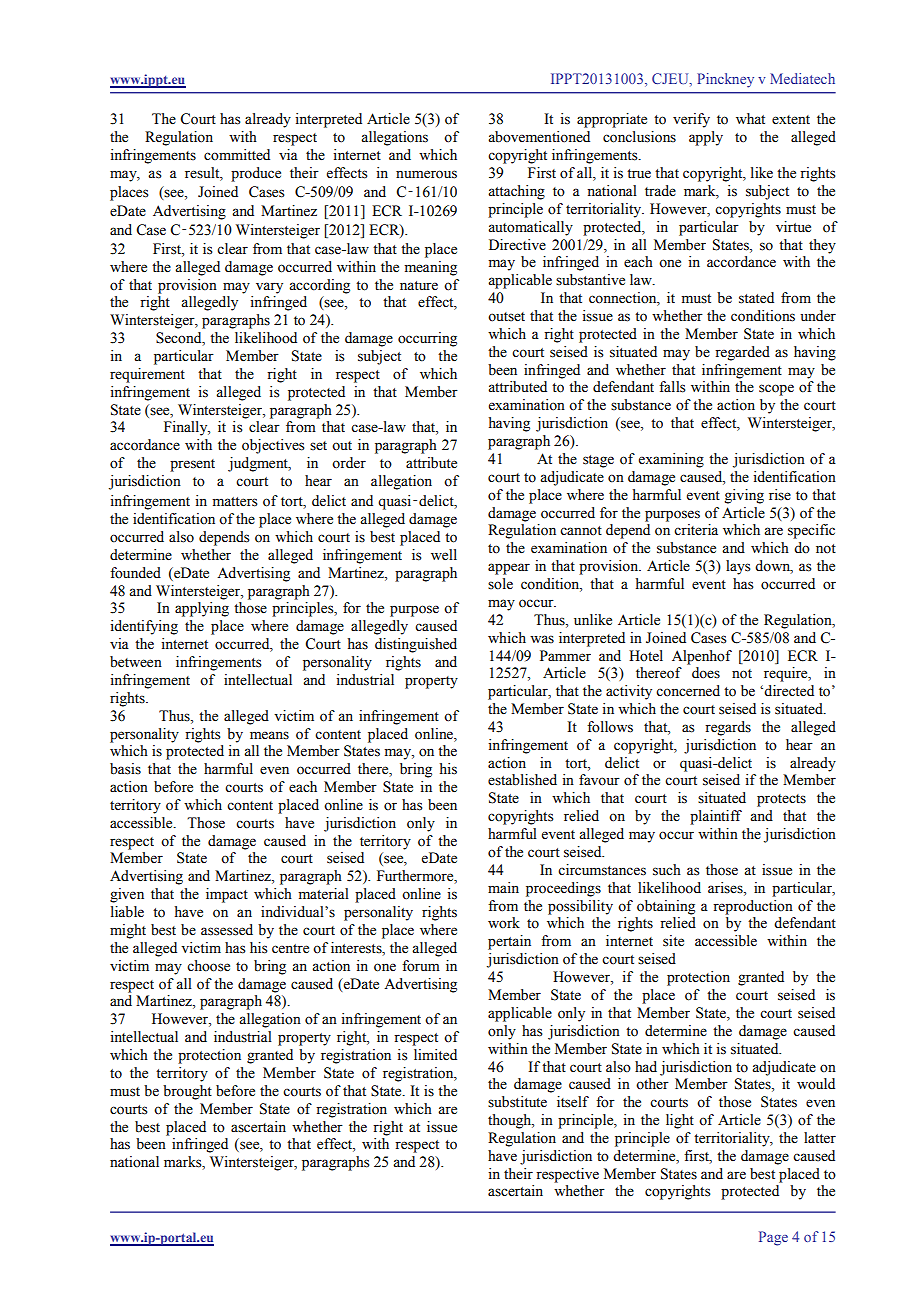  Describe the element at coordinates (742, 353) in the document. I see `regarded` at that location.
